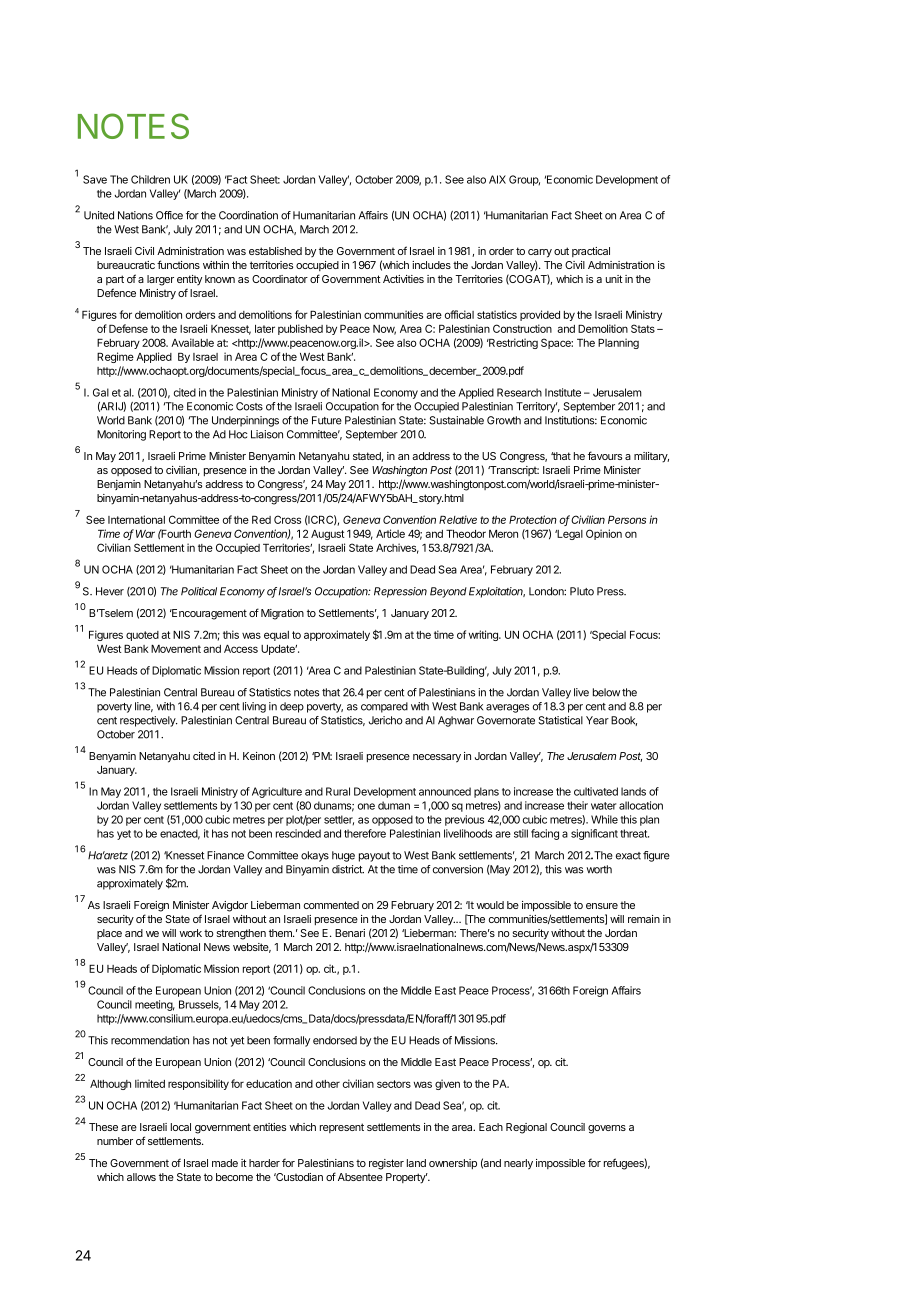  I want to click on cultivated, so click(596, 791).
